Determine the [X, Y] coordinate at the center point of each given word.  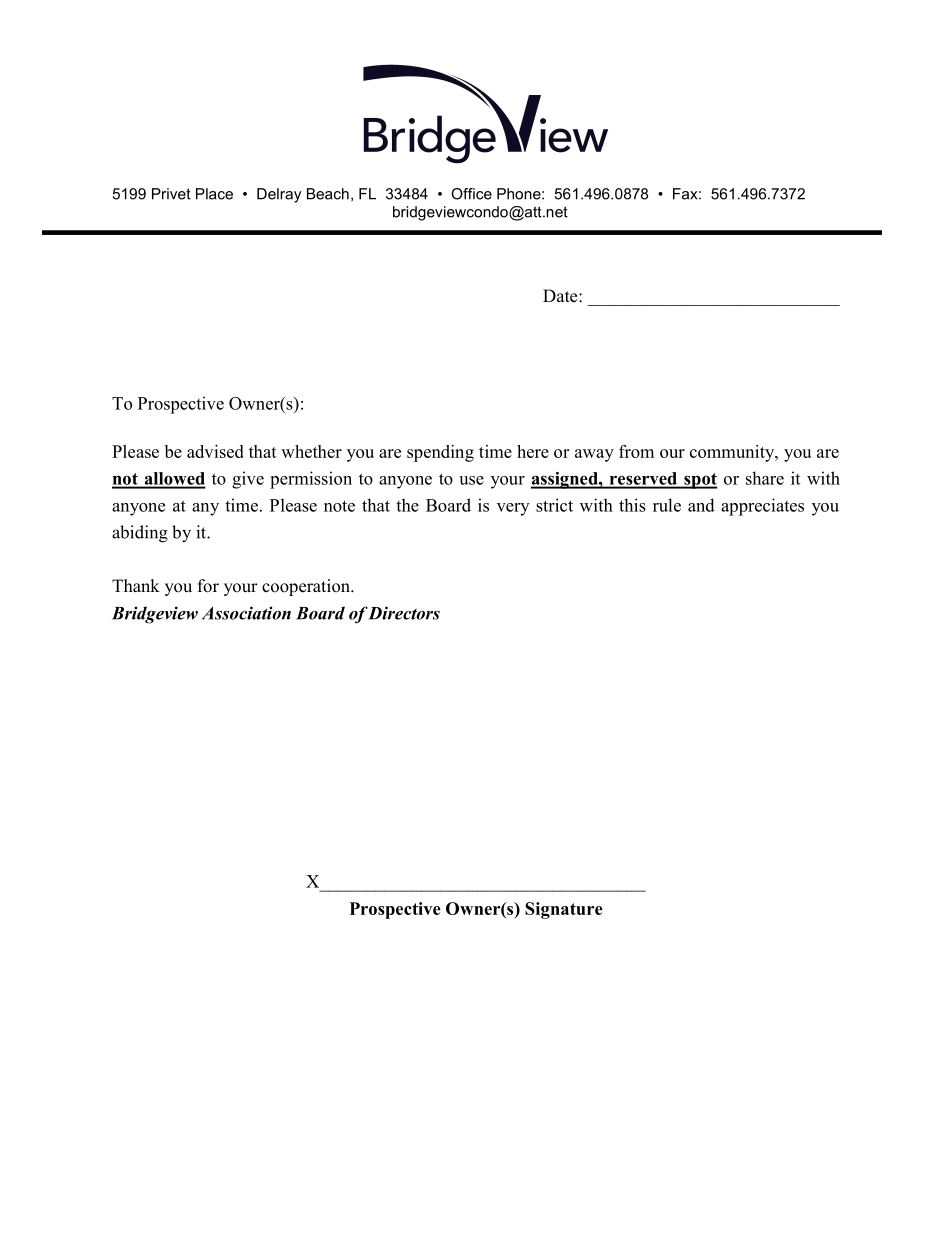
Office [471, 194]
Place [214, 194]
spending [440, 453]
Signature [564, 910]
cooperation [307, 587]
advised [215, 451]
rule [667, 505]
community [733, 453]
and [701, 505]
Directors [403, 613]
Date [561, 296]
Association [246, 613]
